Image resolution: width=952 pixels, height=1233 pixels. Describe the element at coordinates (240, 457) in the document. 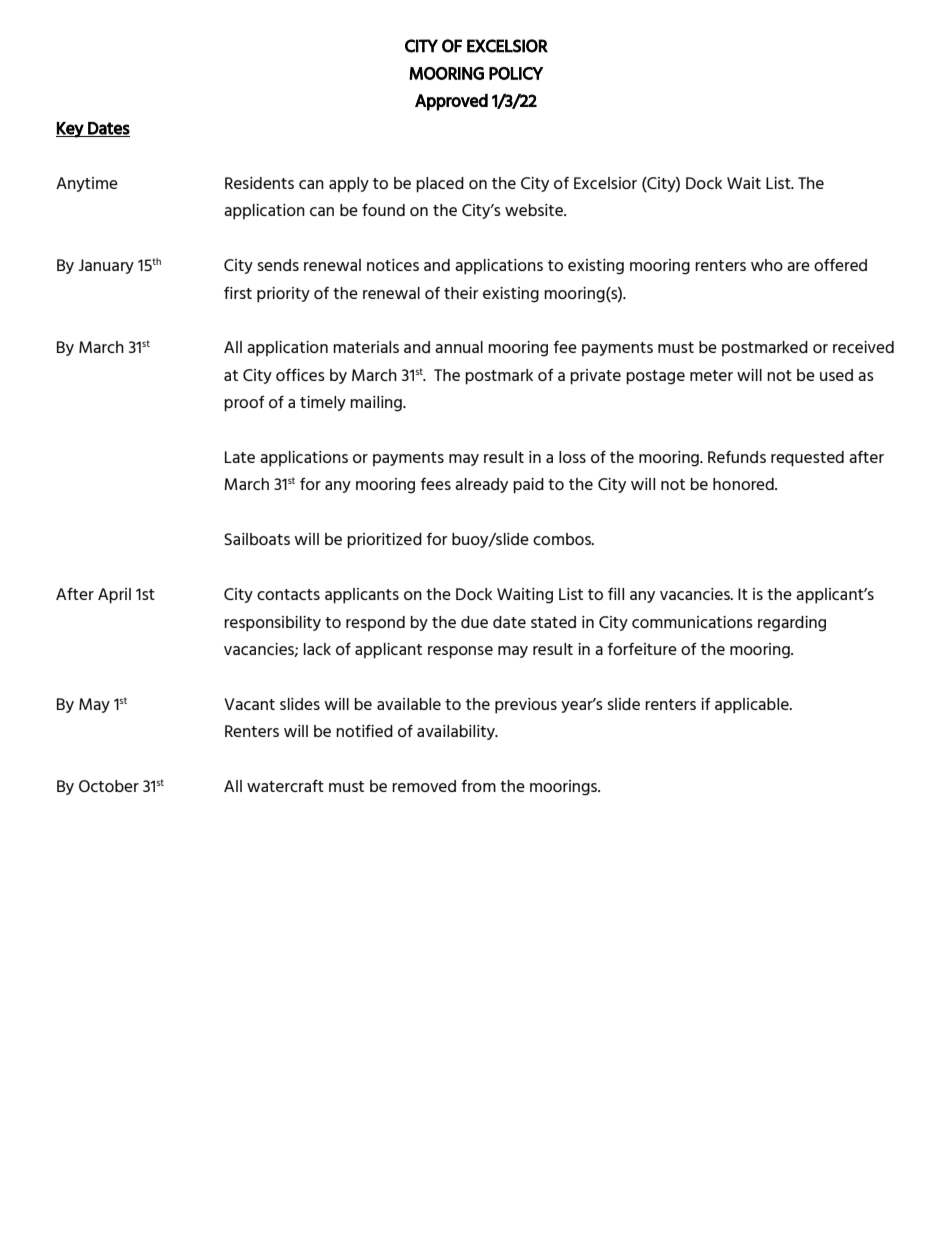

I see `Late` at that location.
